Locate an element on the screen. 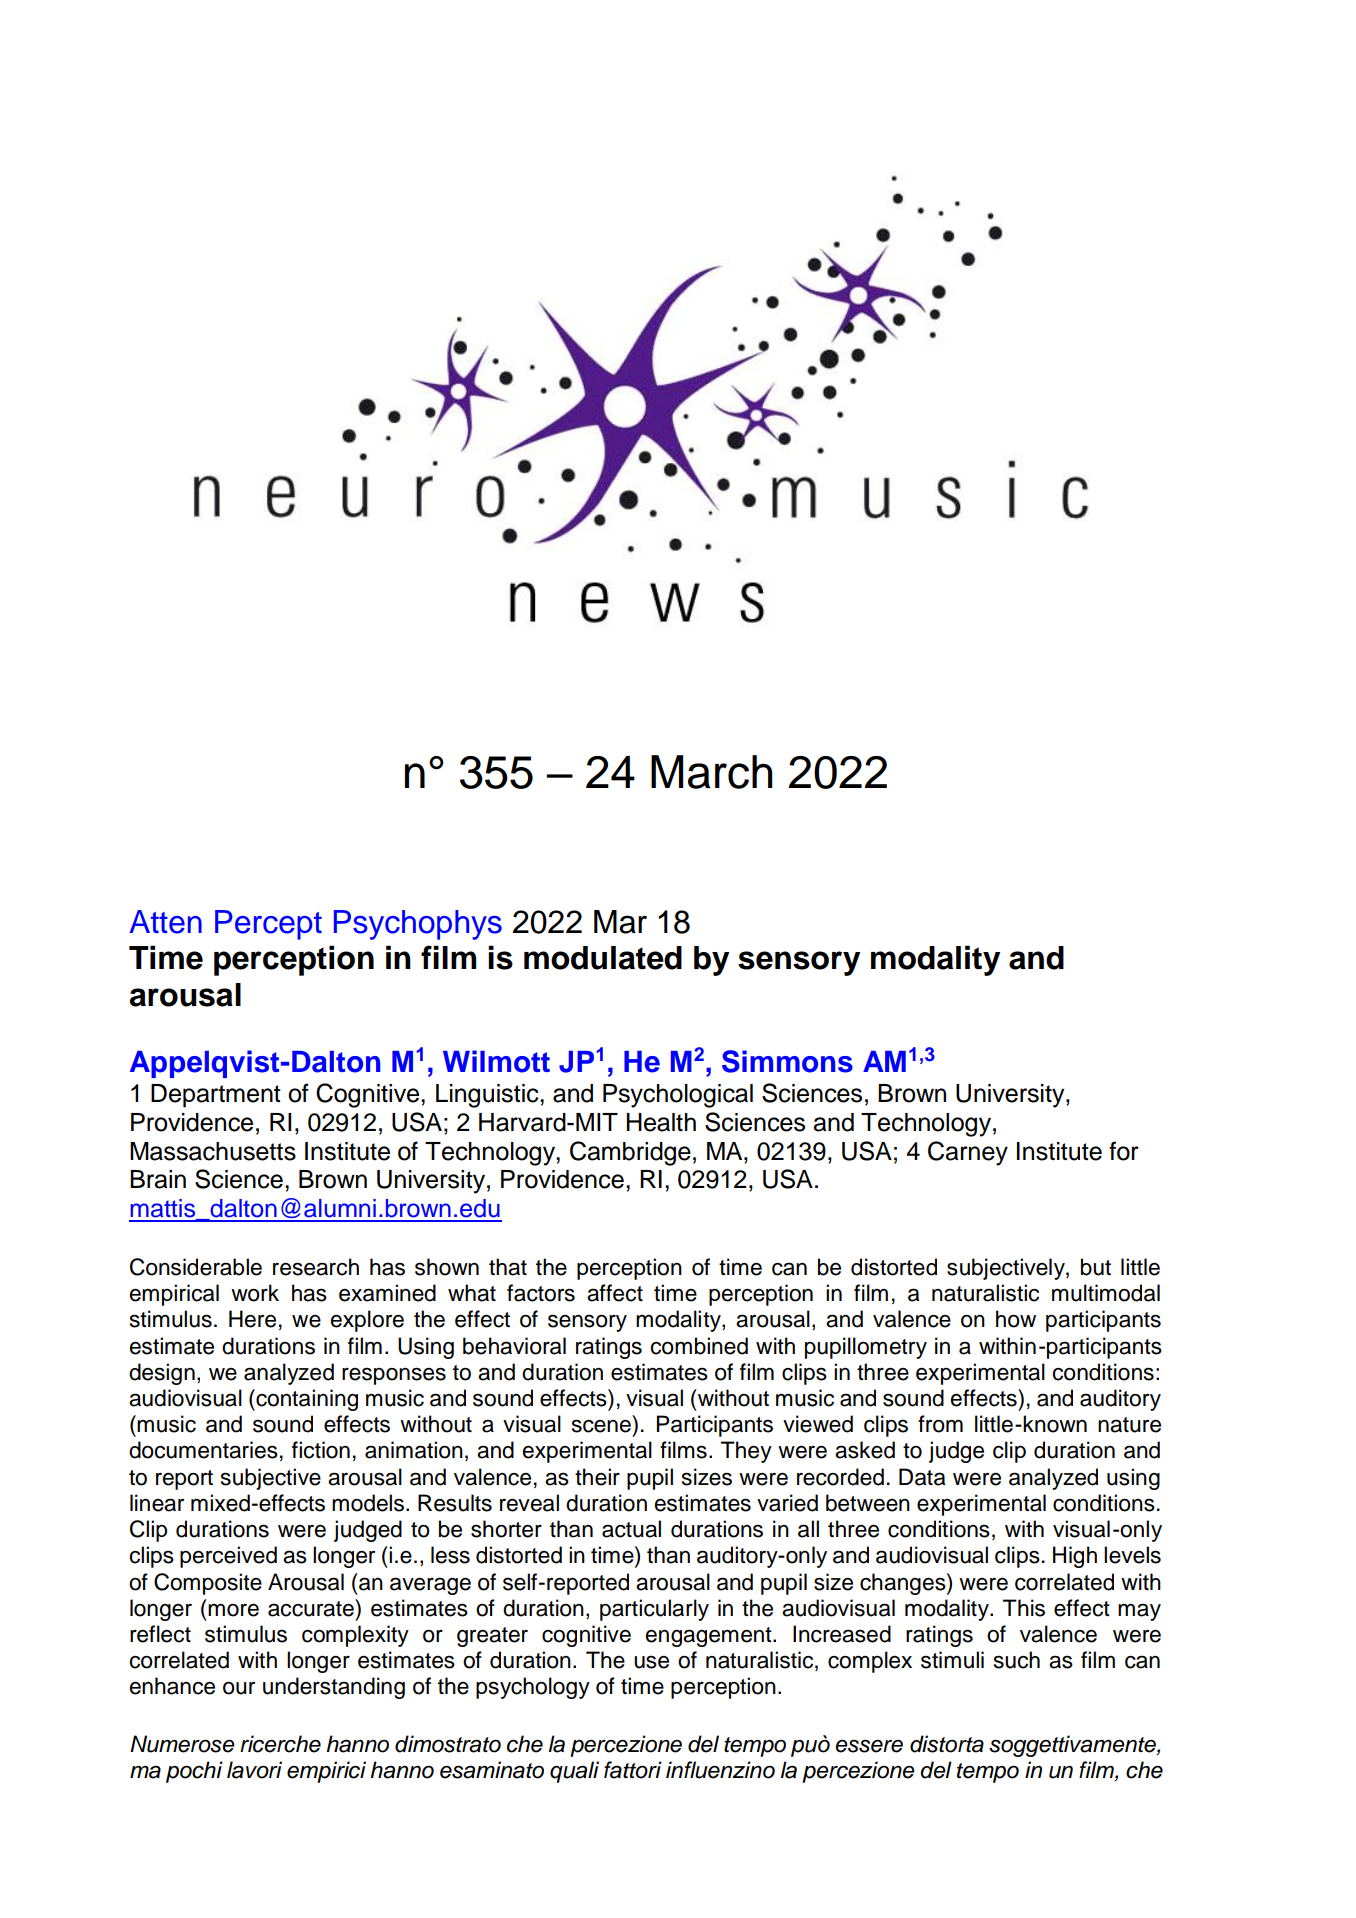 The width and height of the screenshot is (1356, 1918). our is located at coordinates (239, 1688).
